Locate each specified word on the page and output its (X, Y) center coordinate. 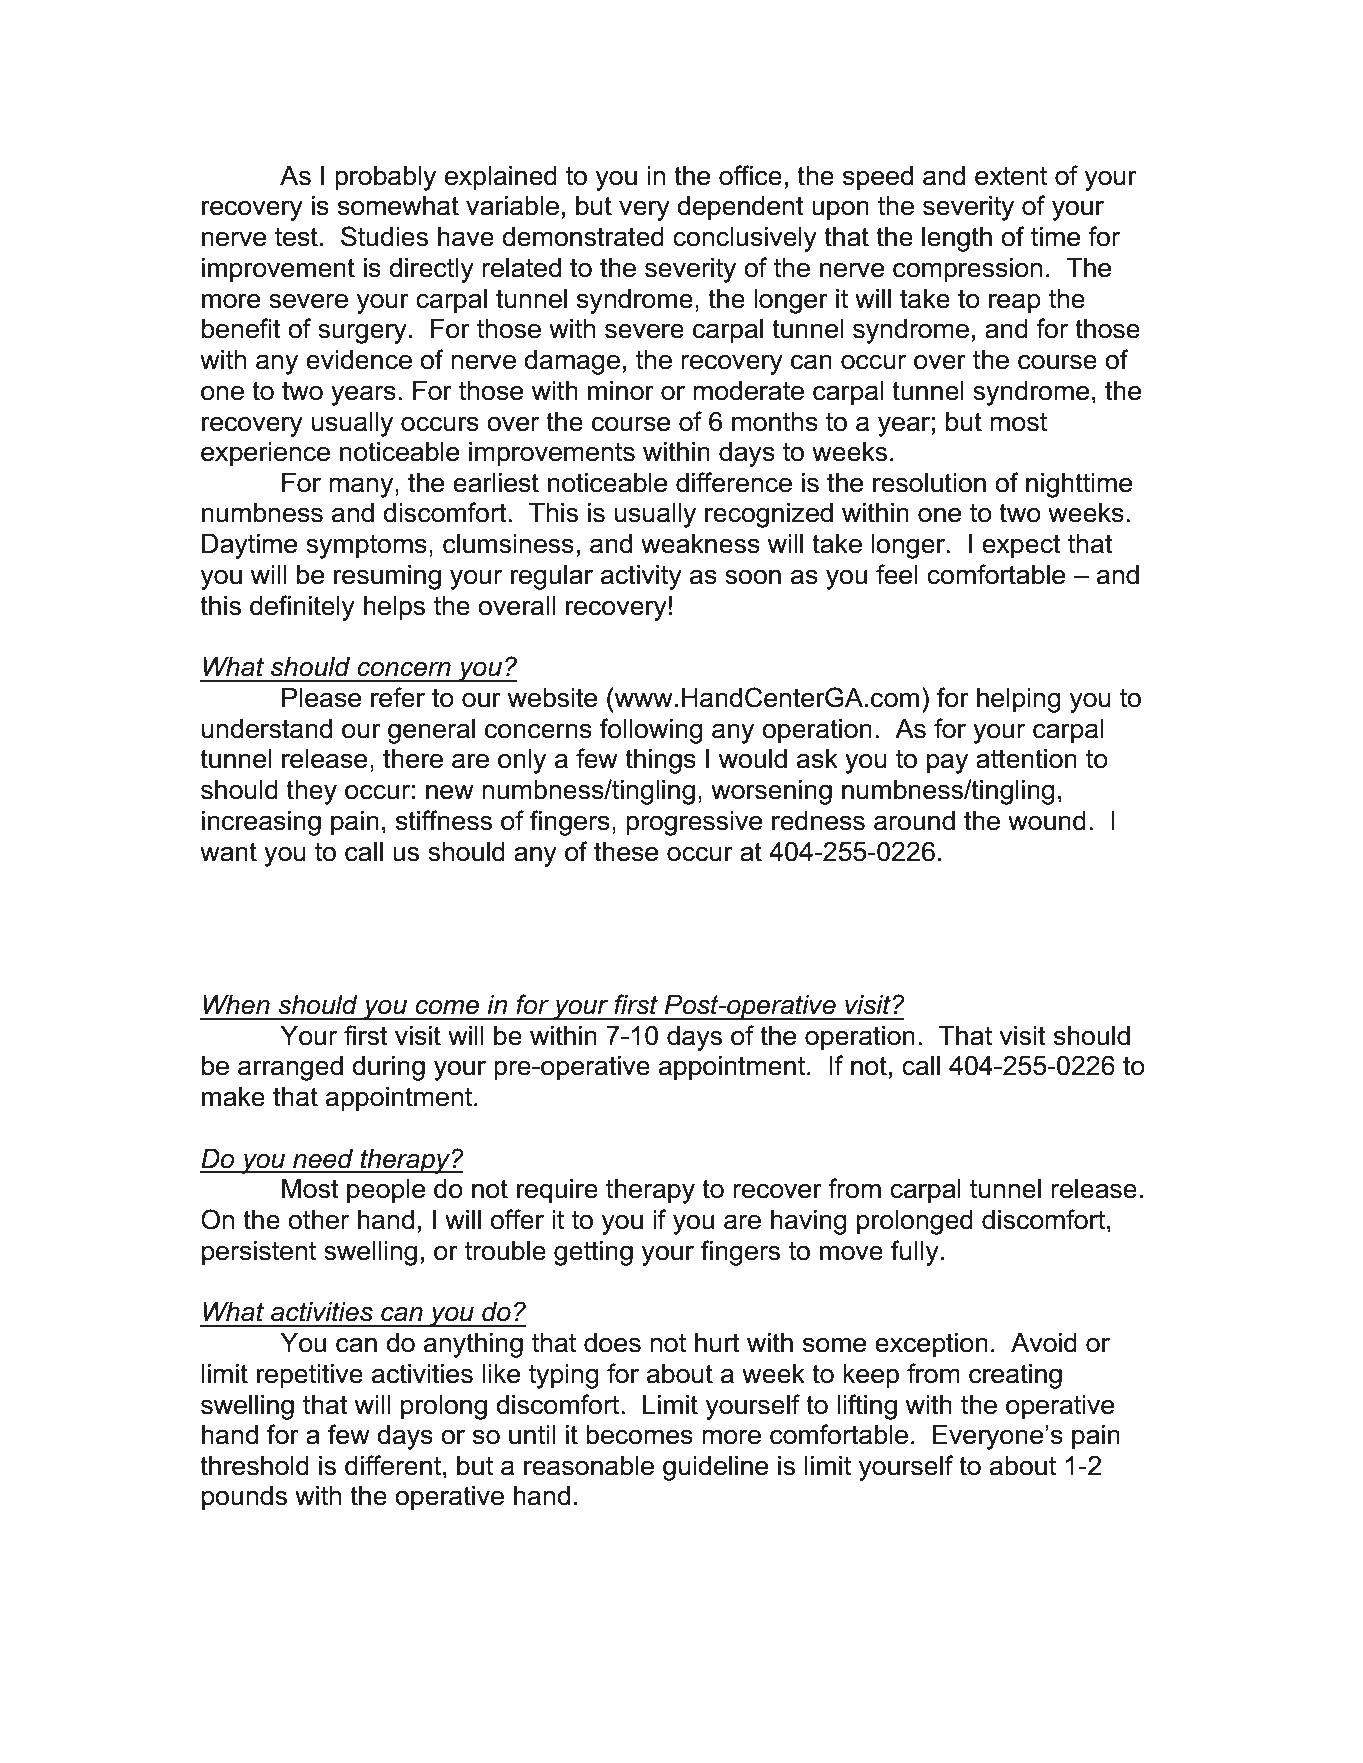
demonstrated (583, 237)
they (311, 792)
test (296, 237)
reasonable (589, 1466)
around (914, 821)
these (626, 852)
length (957, 239)
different (393, 1465)
